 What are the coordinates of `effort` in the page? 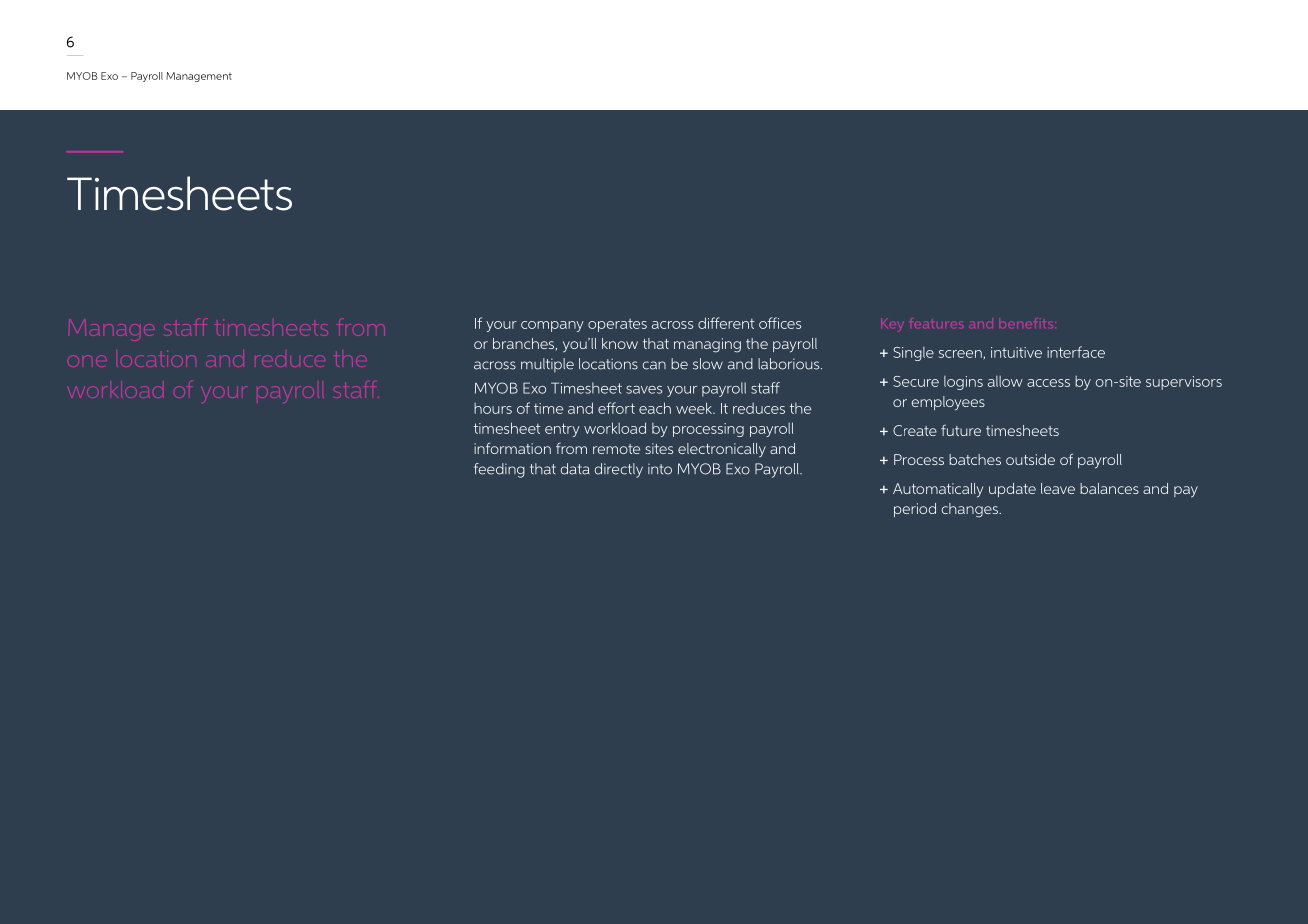 It's located at (616, 408).
